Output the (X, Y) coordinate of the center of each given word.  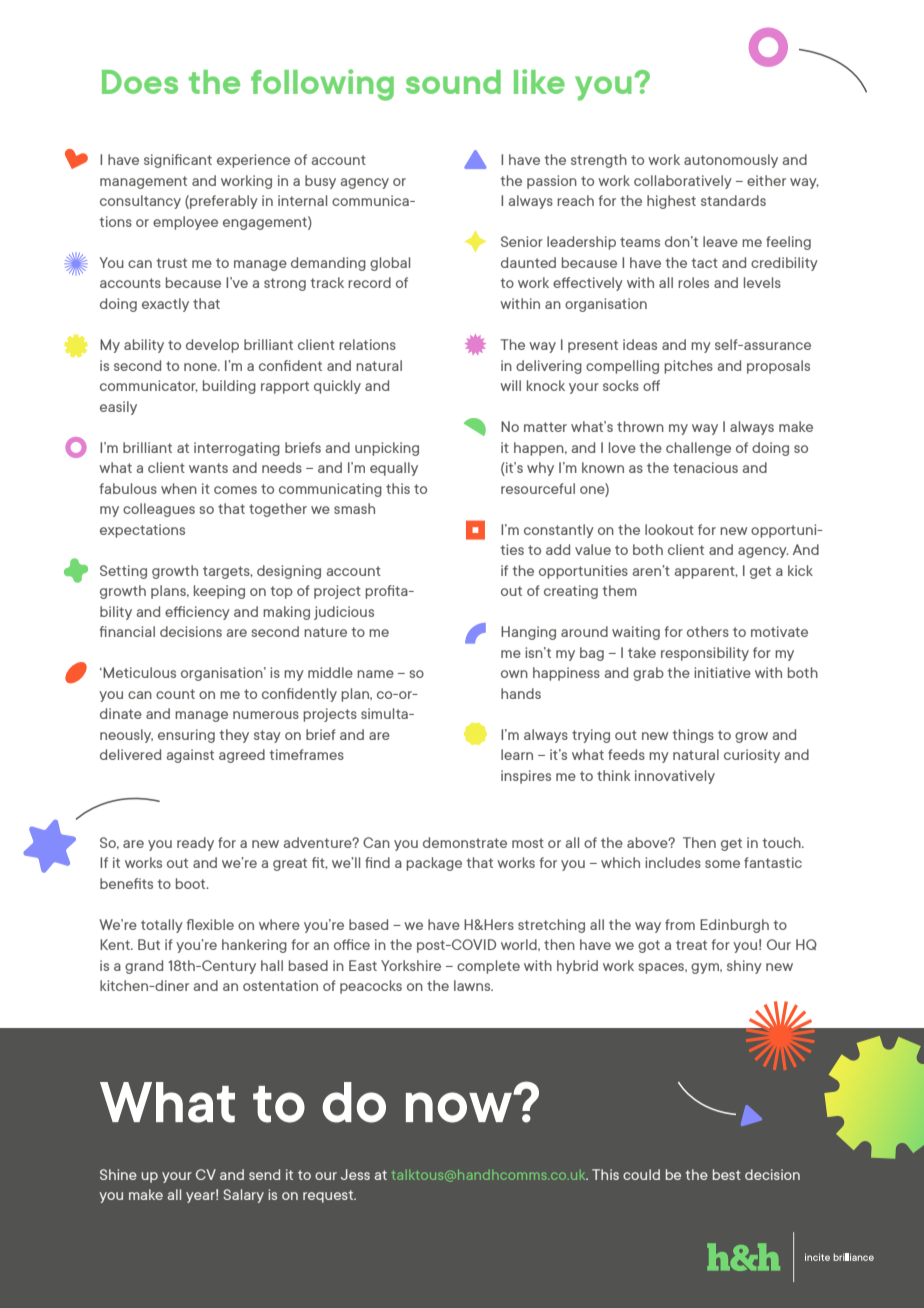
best (727, 1174)
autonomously (731, 161)
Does (140, 82)
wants (208, 468)
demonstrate (465, 842)
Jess (355, 1174)
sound (453, 82)
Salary (243, 1196)
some (722, 864)
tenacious (705, 467)
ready (195, 844)
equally (394, 469)
